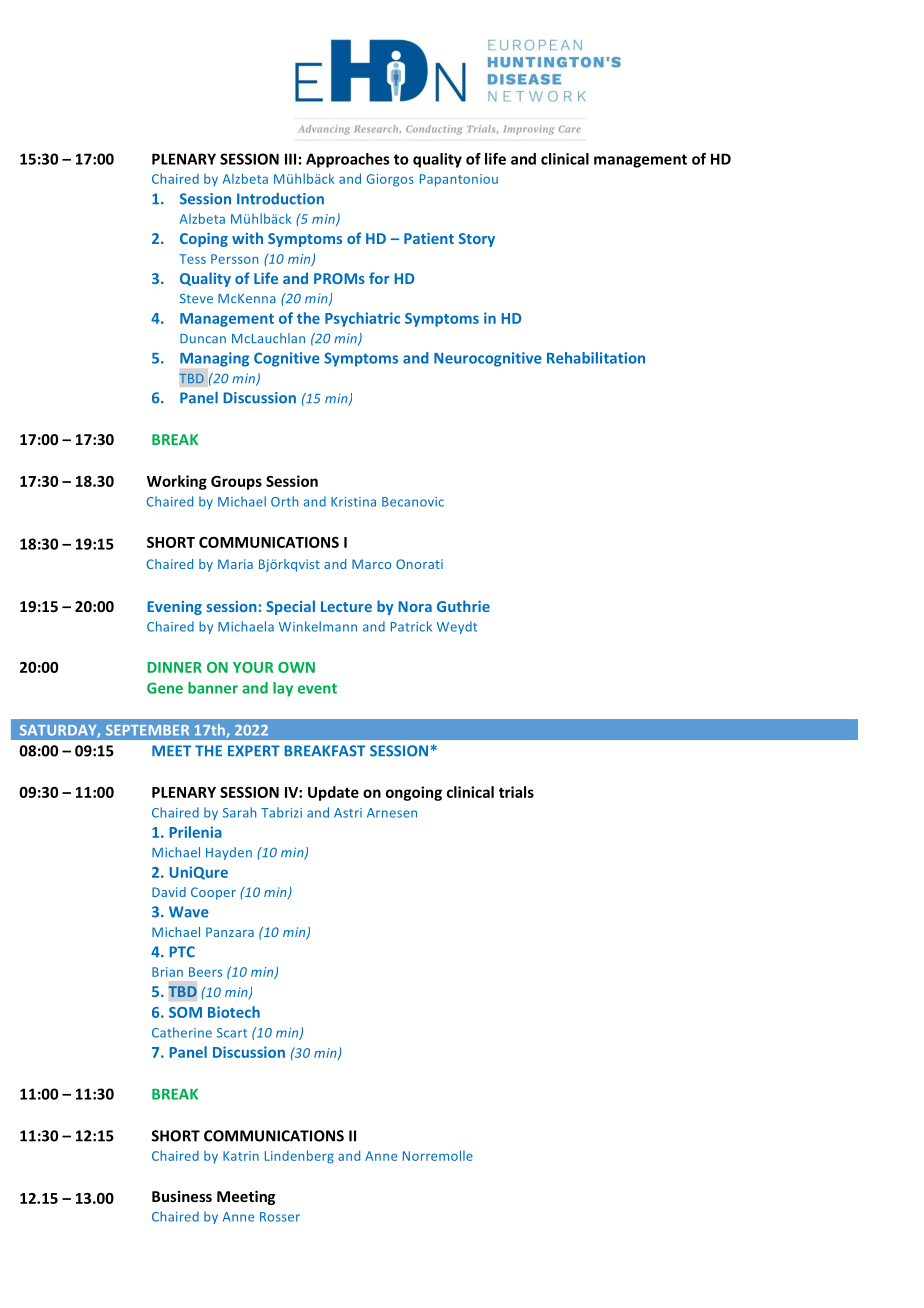 The height and width of the screenshot is (1308, 924). What do you see at coordinates (182, 1196) in the screenshot?
I see `Business` at bounding box center [182, 1196].
